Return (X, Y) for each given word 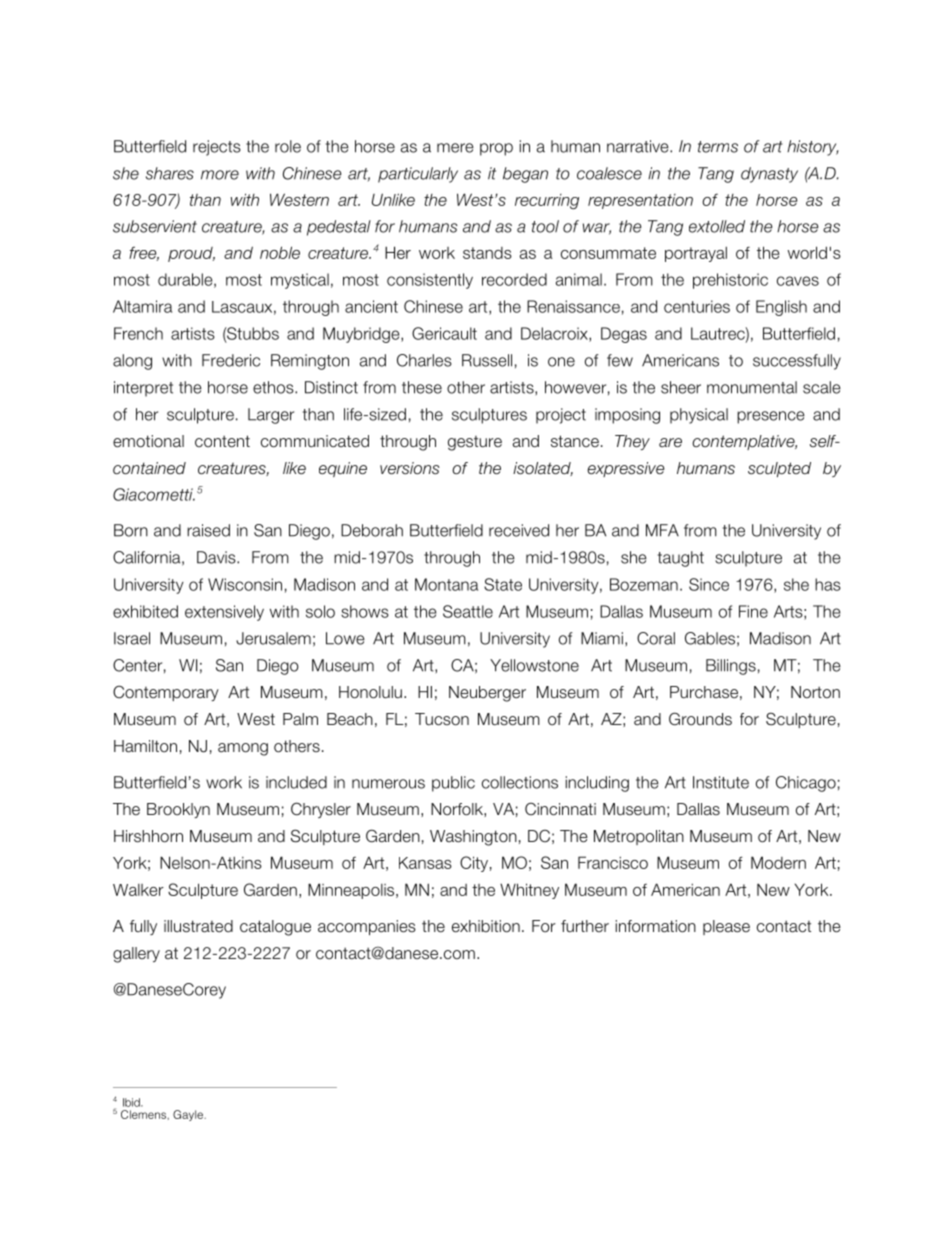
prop (496, 149)
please (726, 927)
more (220, 175)
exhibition (486, 926)
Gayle (189, 1115)
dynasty (769, 175)
